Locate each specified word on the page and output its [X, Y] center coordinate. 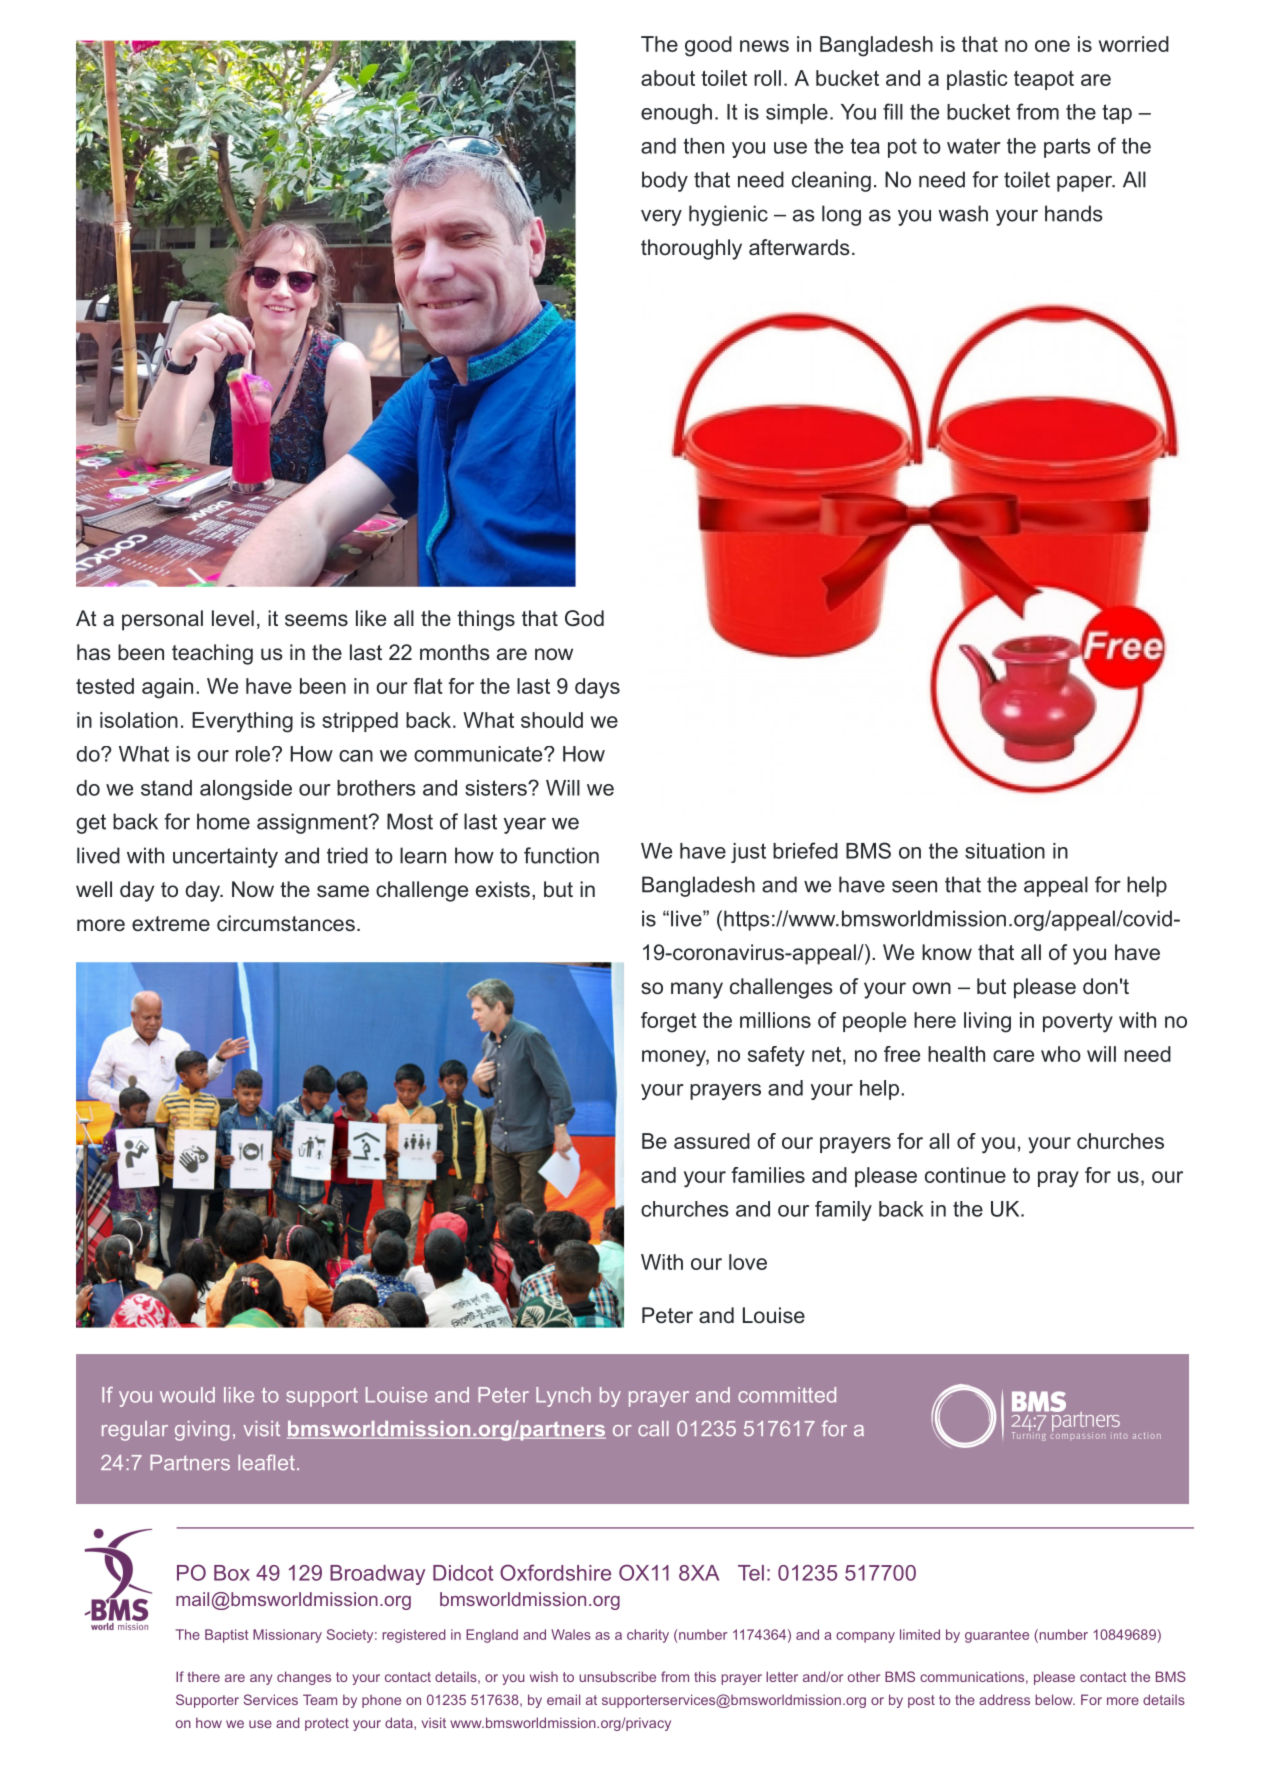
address [1004, 1699]
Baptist [226, 1636]
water [974, 146]
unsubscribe [617, 1676]
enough [676, 114]
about [668, 78]
